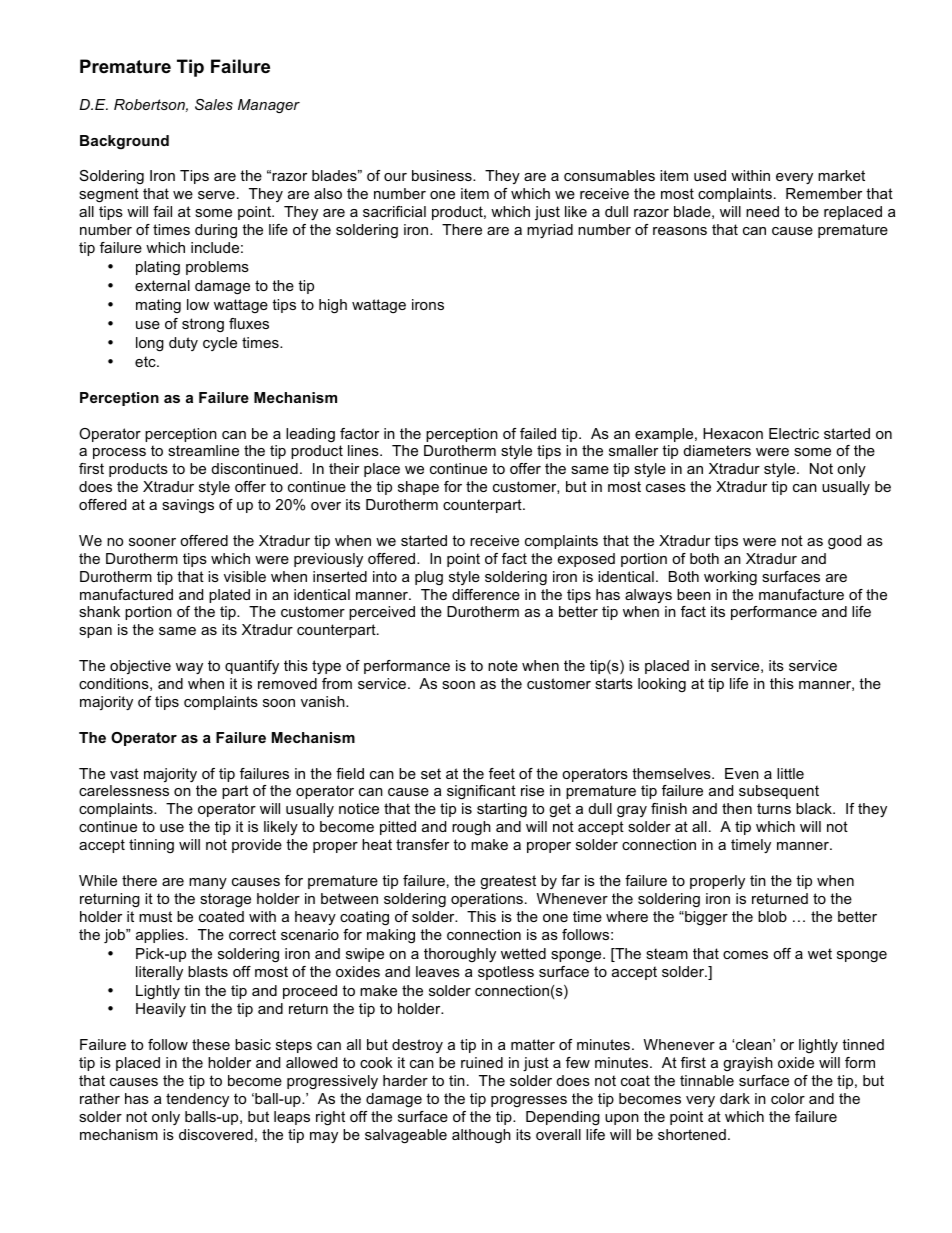  What do you see at coordinates (794, 433) in the screenshot?
I see `Electric` at bounding box center [794, 433].
